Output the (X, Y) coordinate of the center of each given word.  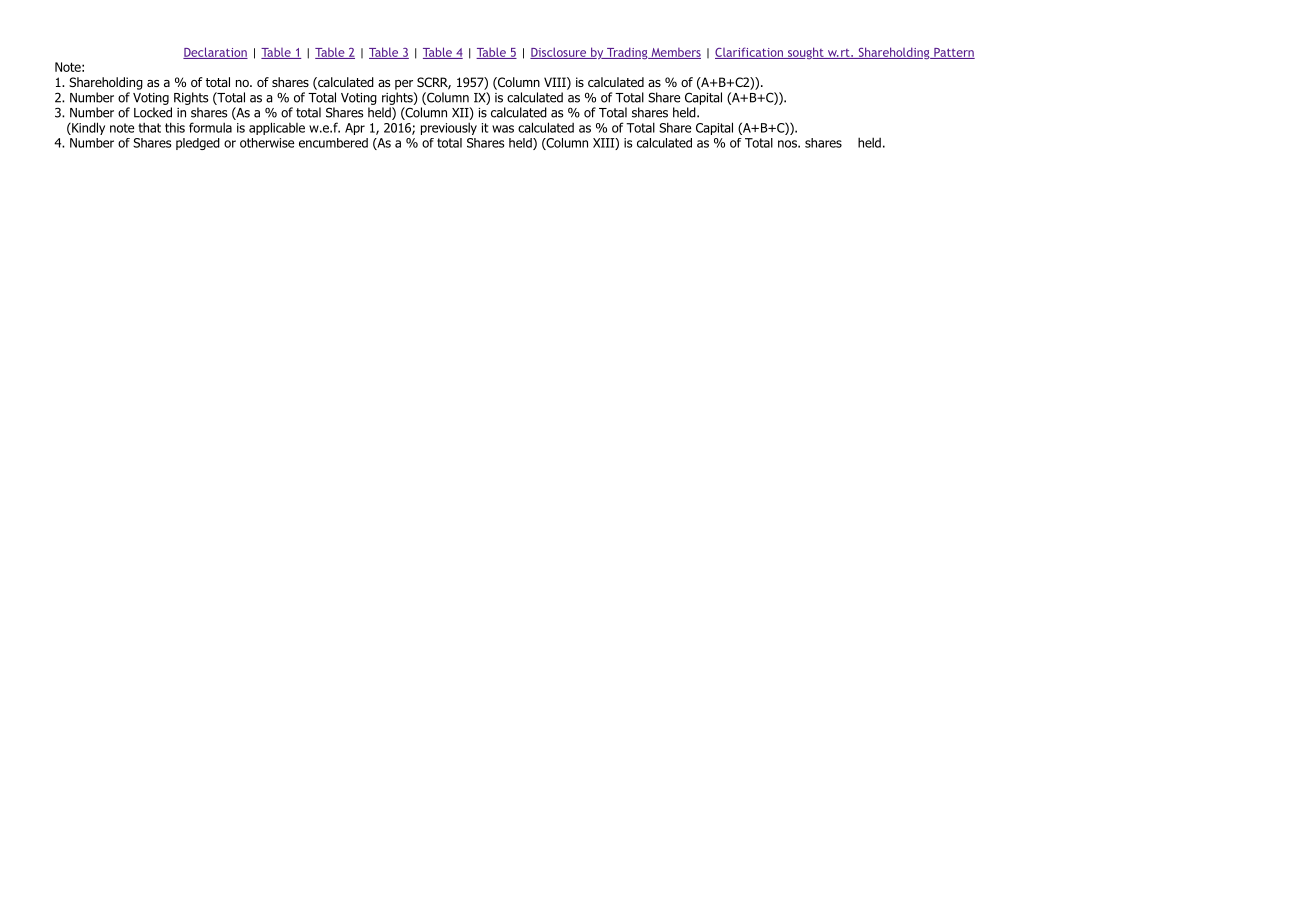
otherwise (267, 143)
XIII (604, 144)
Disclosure (559, 53)
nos (787, 144)
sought (805, 53)
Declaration (215, 53)
